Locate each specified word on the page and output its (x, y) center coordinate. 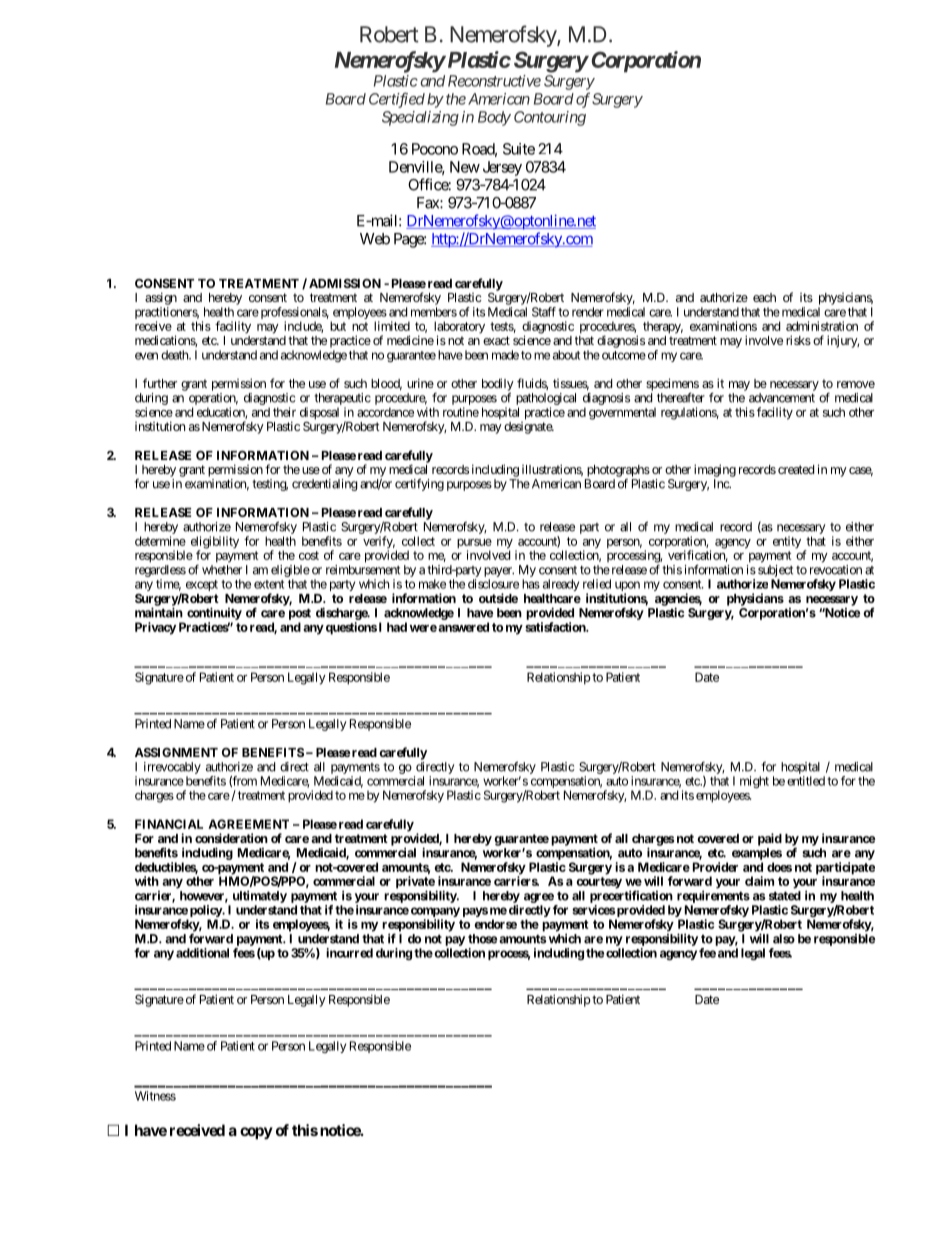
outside (498, 598)
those (482, 939)
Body (494, 118)
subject (775, 571)
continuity (214, 613)
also (784, 939)
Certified (397, 100)
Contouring (550, 118)
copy (256, 1133)
